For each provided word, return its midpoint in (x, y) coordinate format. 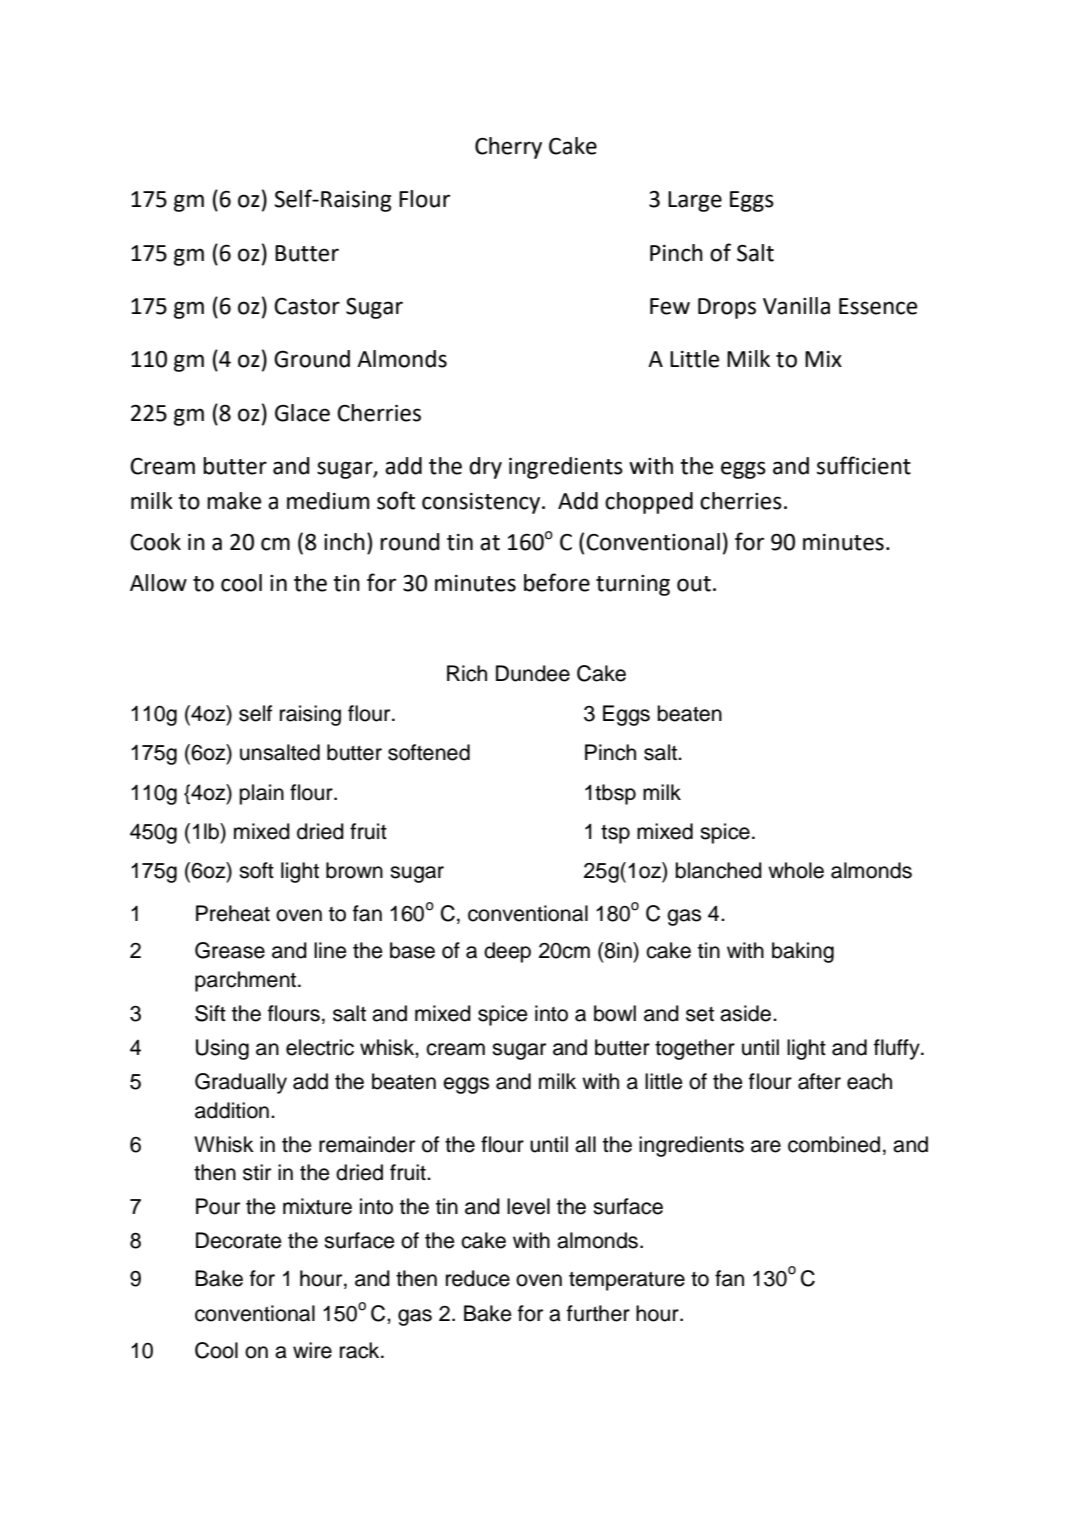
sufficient (864, 465)
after (819, 1081)
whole (796, 870)
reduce (478, 1278)
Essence (878, 306)
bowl (615, 1013)
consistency (482, 503)
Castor (307, 306)
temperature (627, 1281)
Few (670, 306)
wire (312, 1350)
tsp (615, 834)
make (234, 501)
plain (261, 794)
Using (222, 1049)
